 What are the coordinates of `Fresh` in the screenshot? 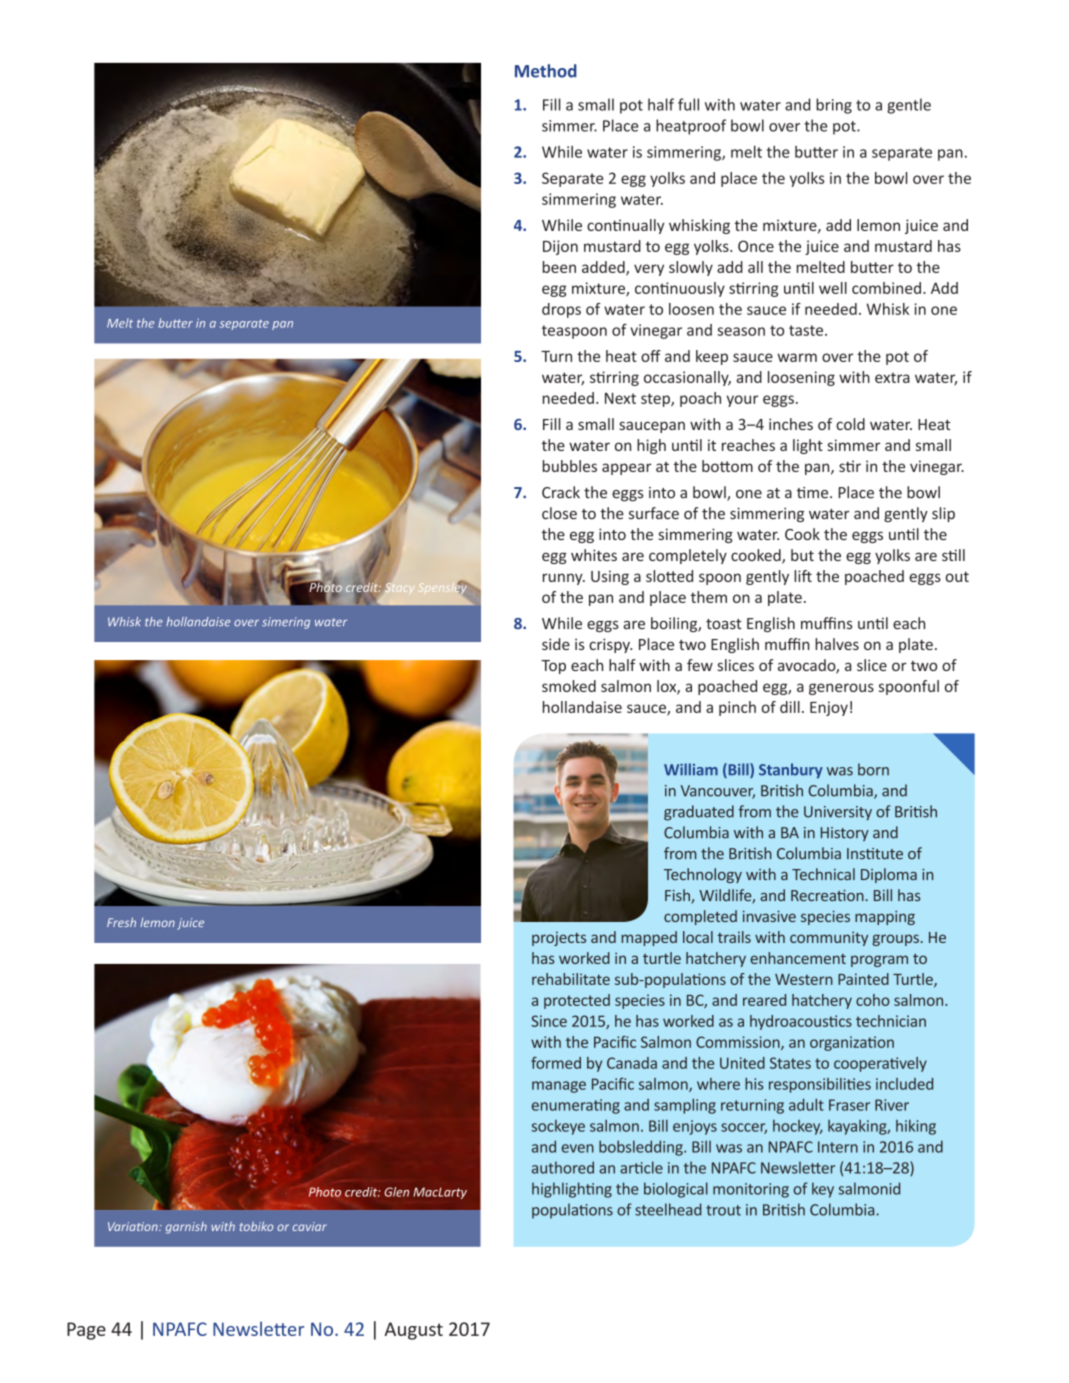 It's located at (121, 922).
